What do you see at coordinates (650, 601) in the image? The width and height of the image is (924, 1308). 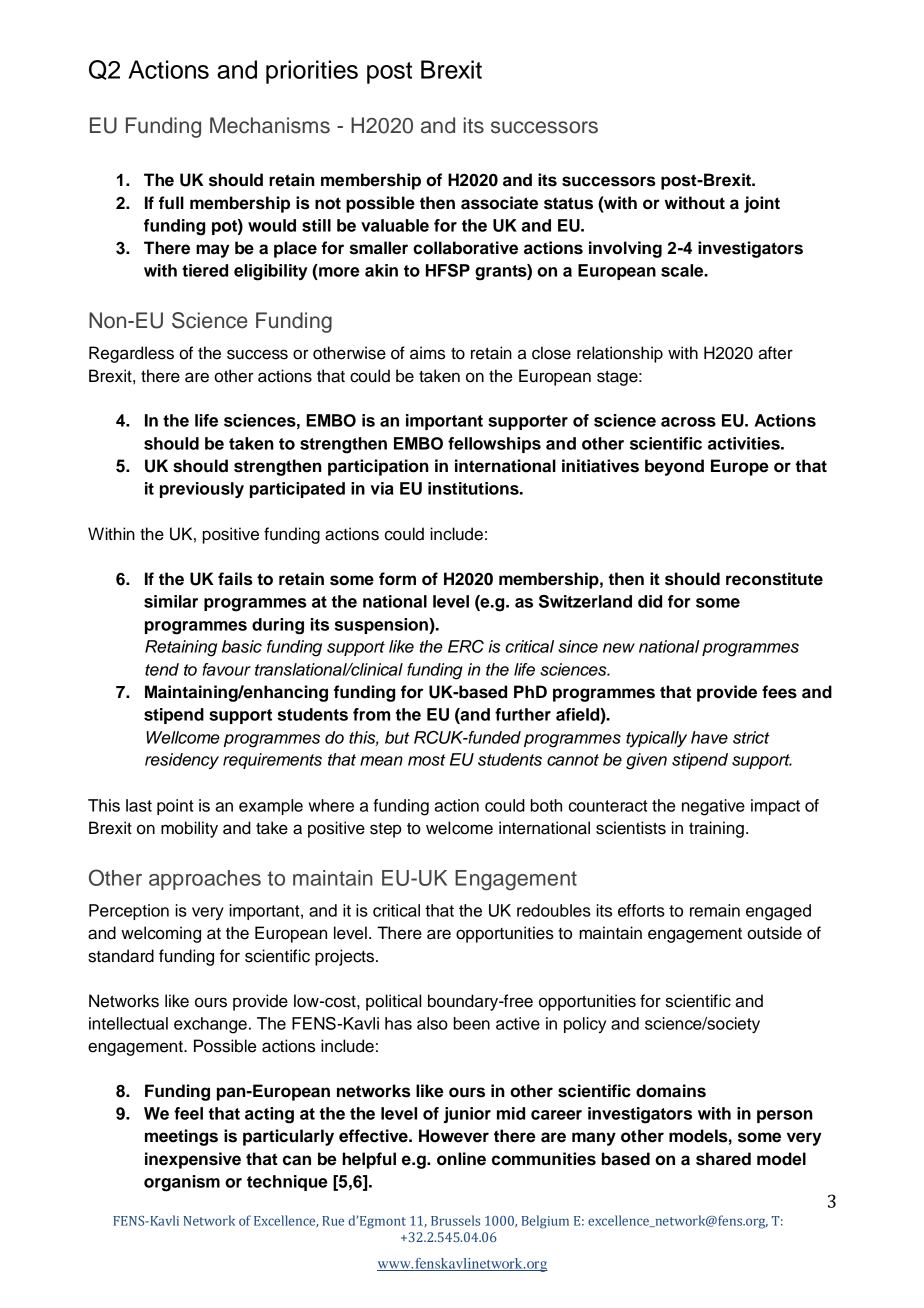 I see `did` at bounding box center [650, 601].
